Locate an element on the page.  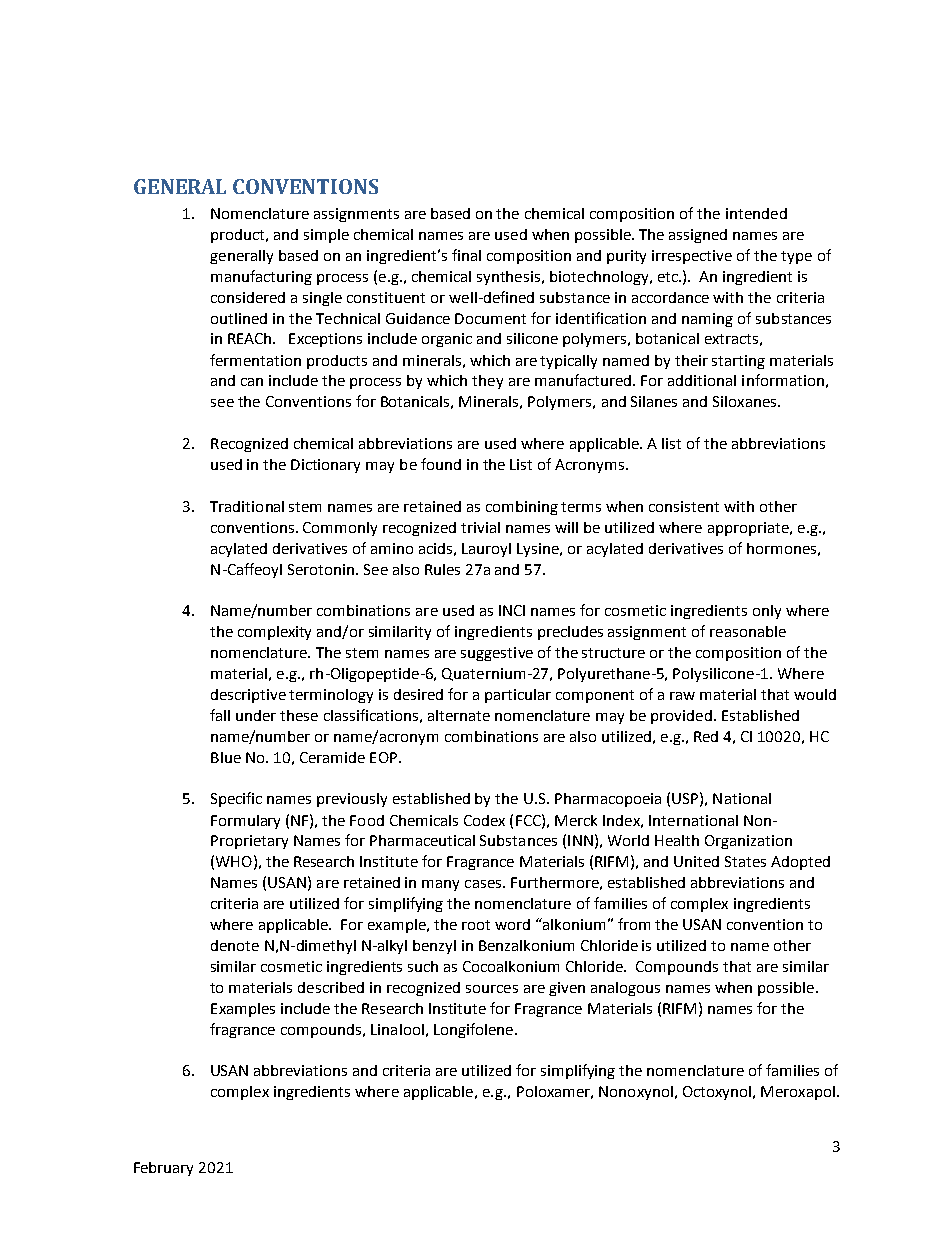
analogous is located at coordinates (625, 989).
